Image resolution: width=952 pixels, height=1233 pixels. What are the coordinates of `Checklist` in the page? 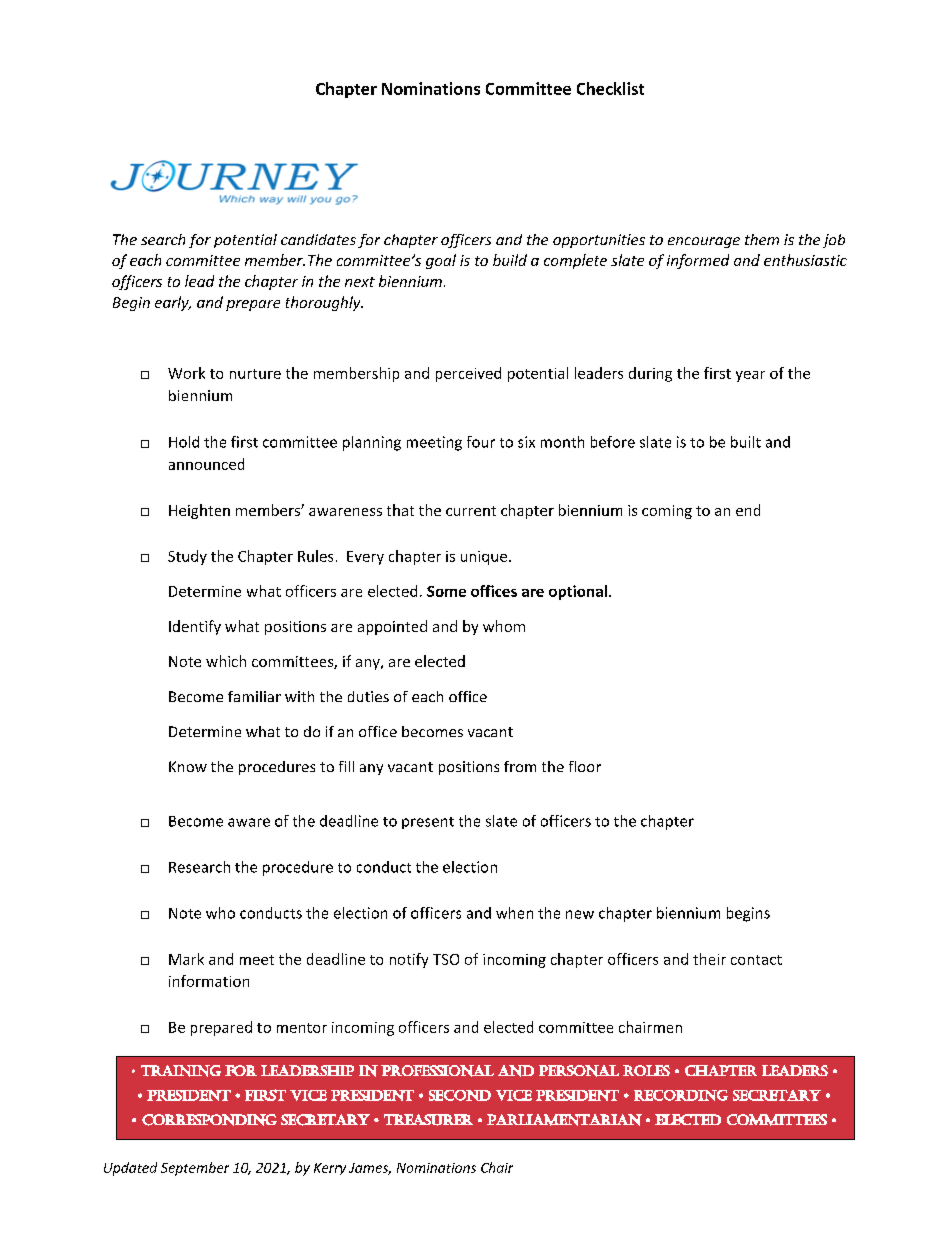 It's located at (610, 88).
